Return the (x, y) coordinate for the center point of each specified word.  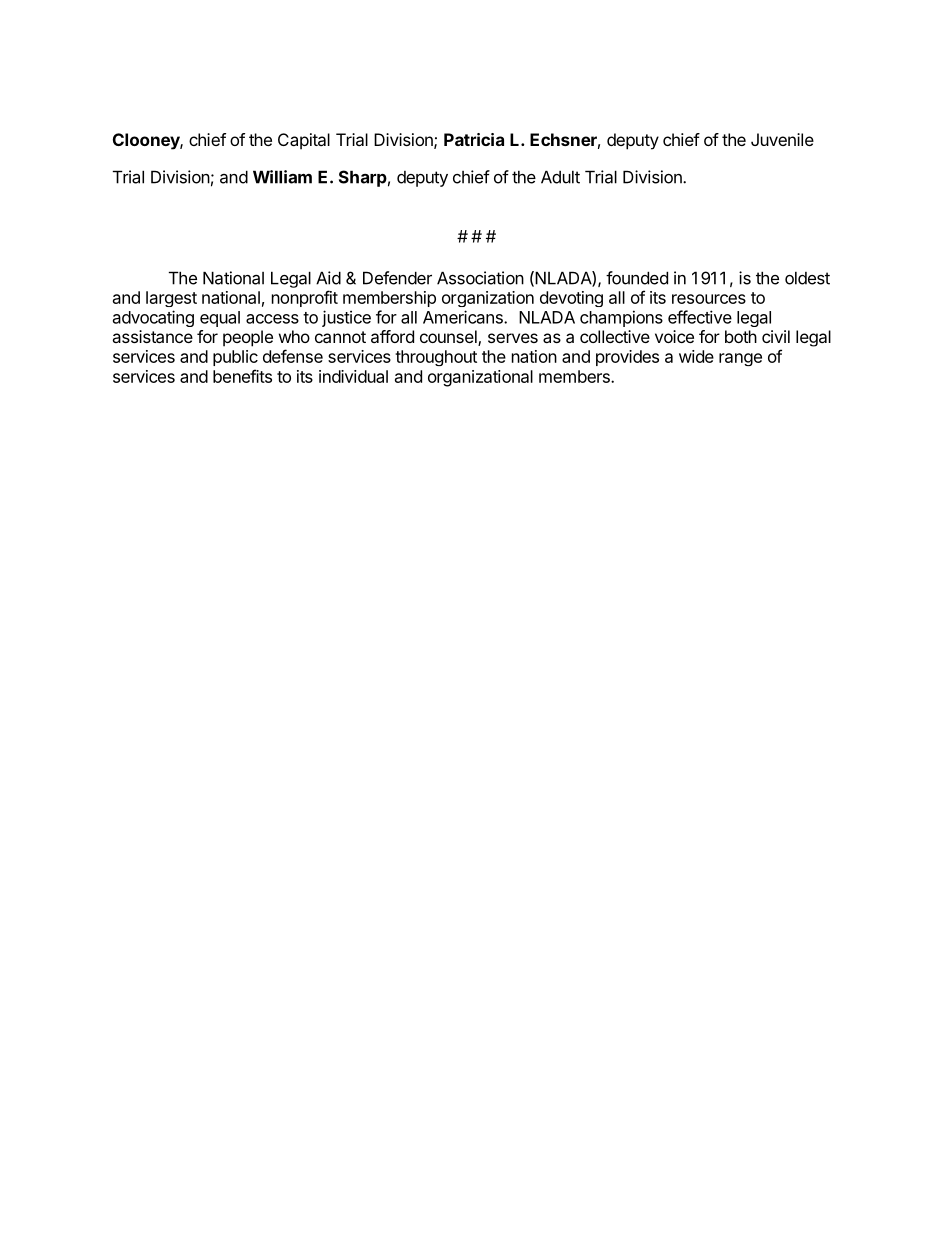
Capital (304, 141)
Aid (328, 278)
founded (637, 278)
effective (700, 317)
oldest (807, 278)
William (282, 177)
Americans (464, 317)
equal (220, 319)
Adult (560, 177)
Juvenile (782, 139)
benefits (242, 376)
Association (480, 278)
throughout (436, 358)
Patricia (474, 139)
